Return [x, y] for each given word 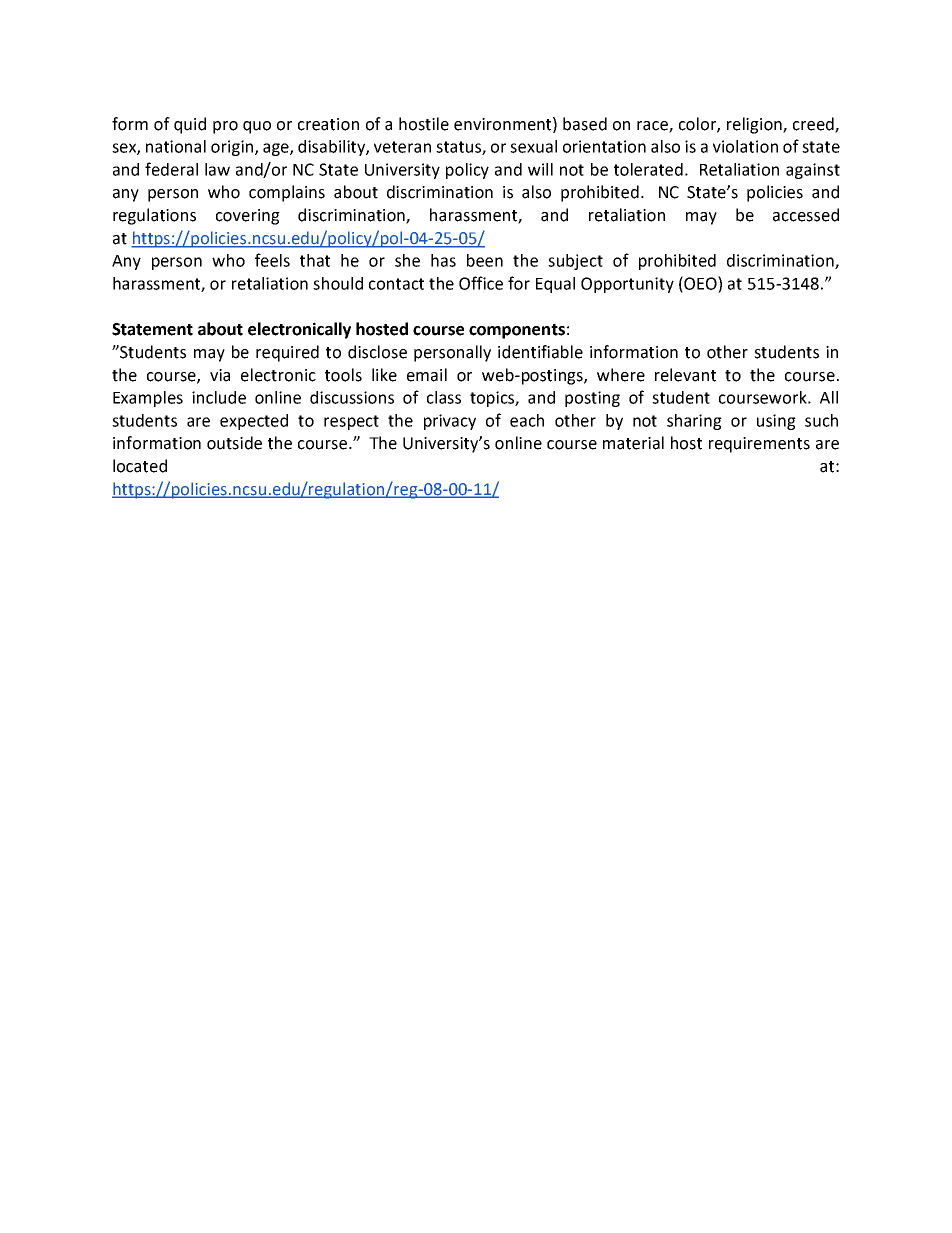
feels [272, 260]
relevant [685, 375]
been [485, 260]
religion [755, 125]
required [287, 353]
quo [257, 127]
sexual [533, 146]
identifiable [540, 352]
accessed [806, 215]
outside [234, 443]
